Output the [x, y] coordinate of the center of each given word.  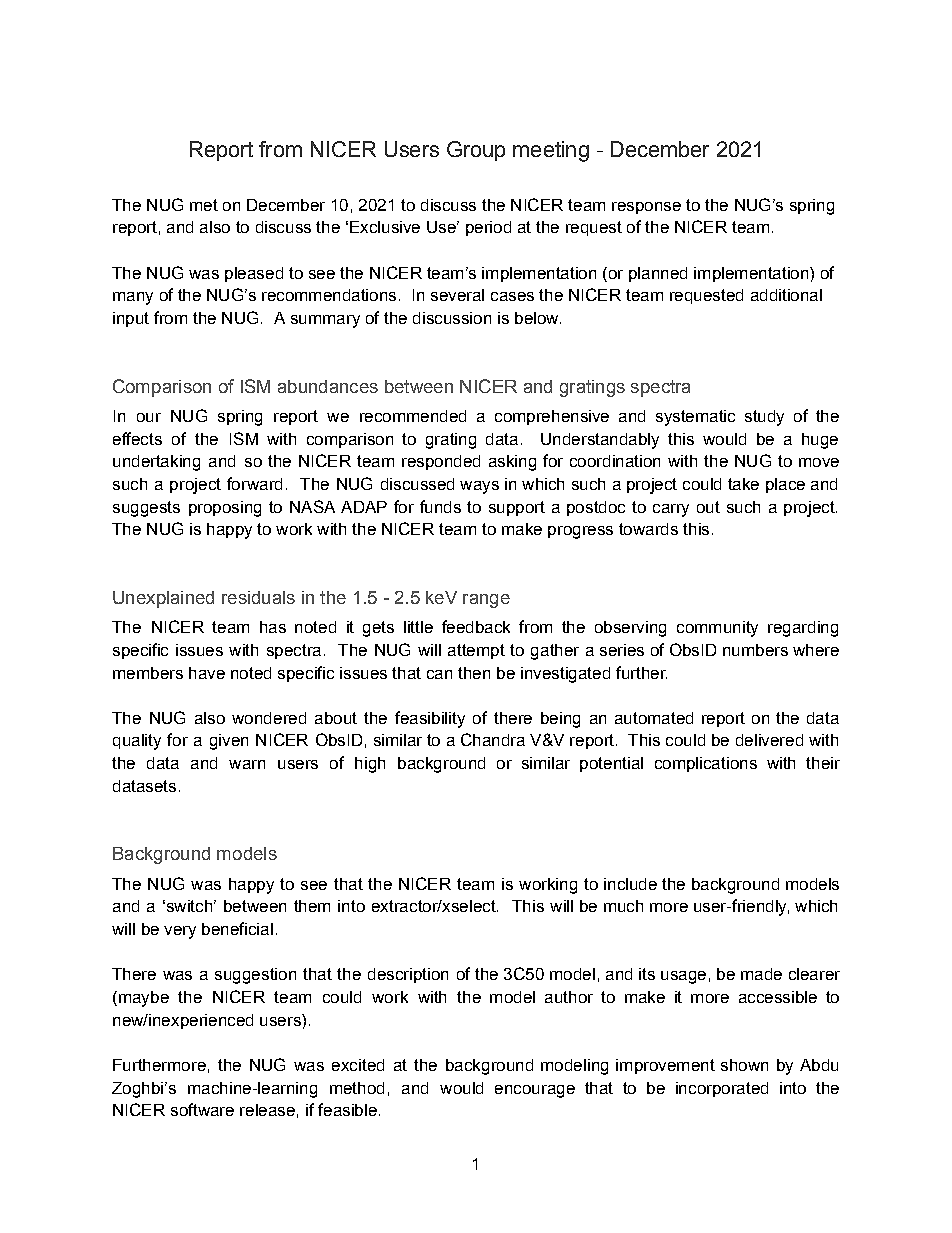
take [743, 484]
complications [706, 764]
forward [254, 483]
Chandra [493, 739]
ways [479, 487]
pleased [254, 274]
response [646, 208]
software [202, 1109]
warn [247, 764]
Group [476, 151]
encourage [535, 1091]
